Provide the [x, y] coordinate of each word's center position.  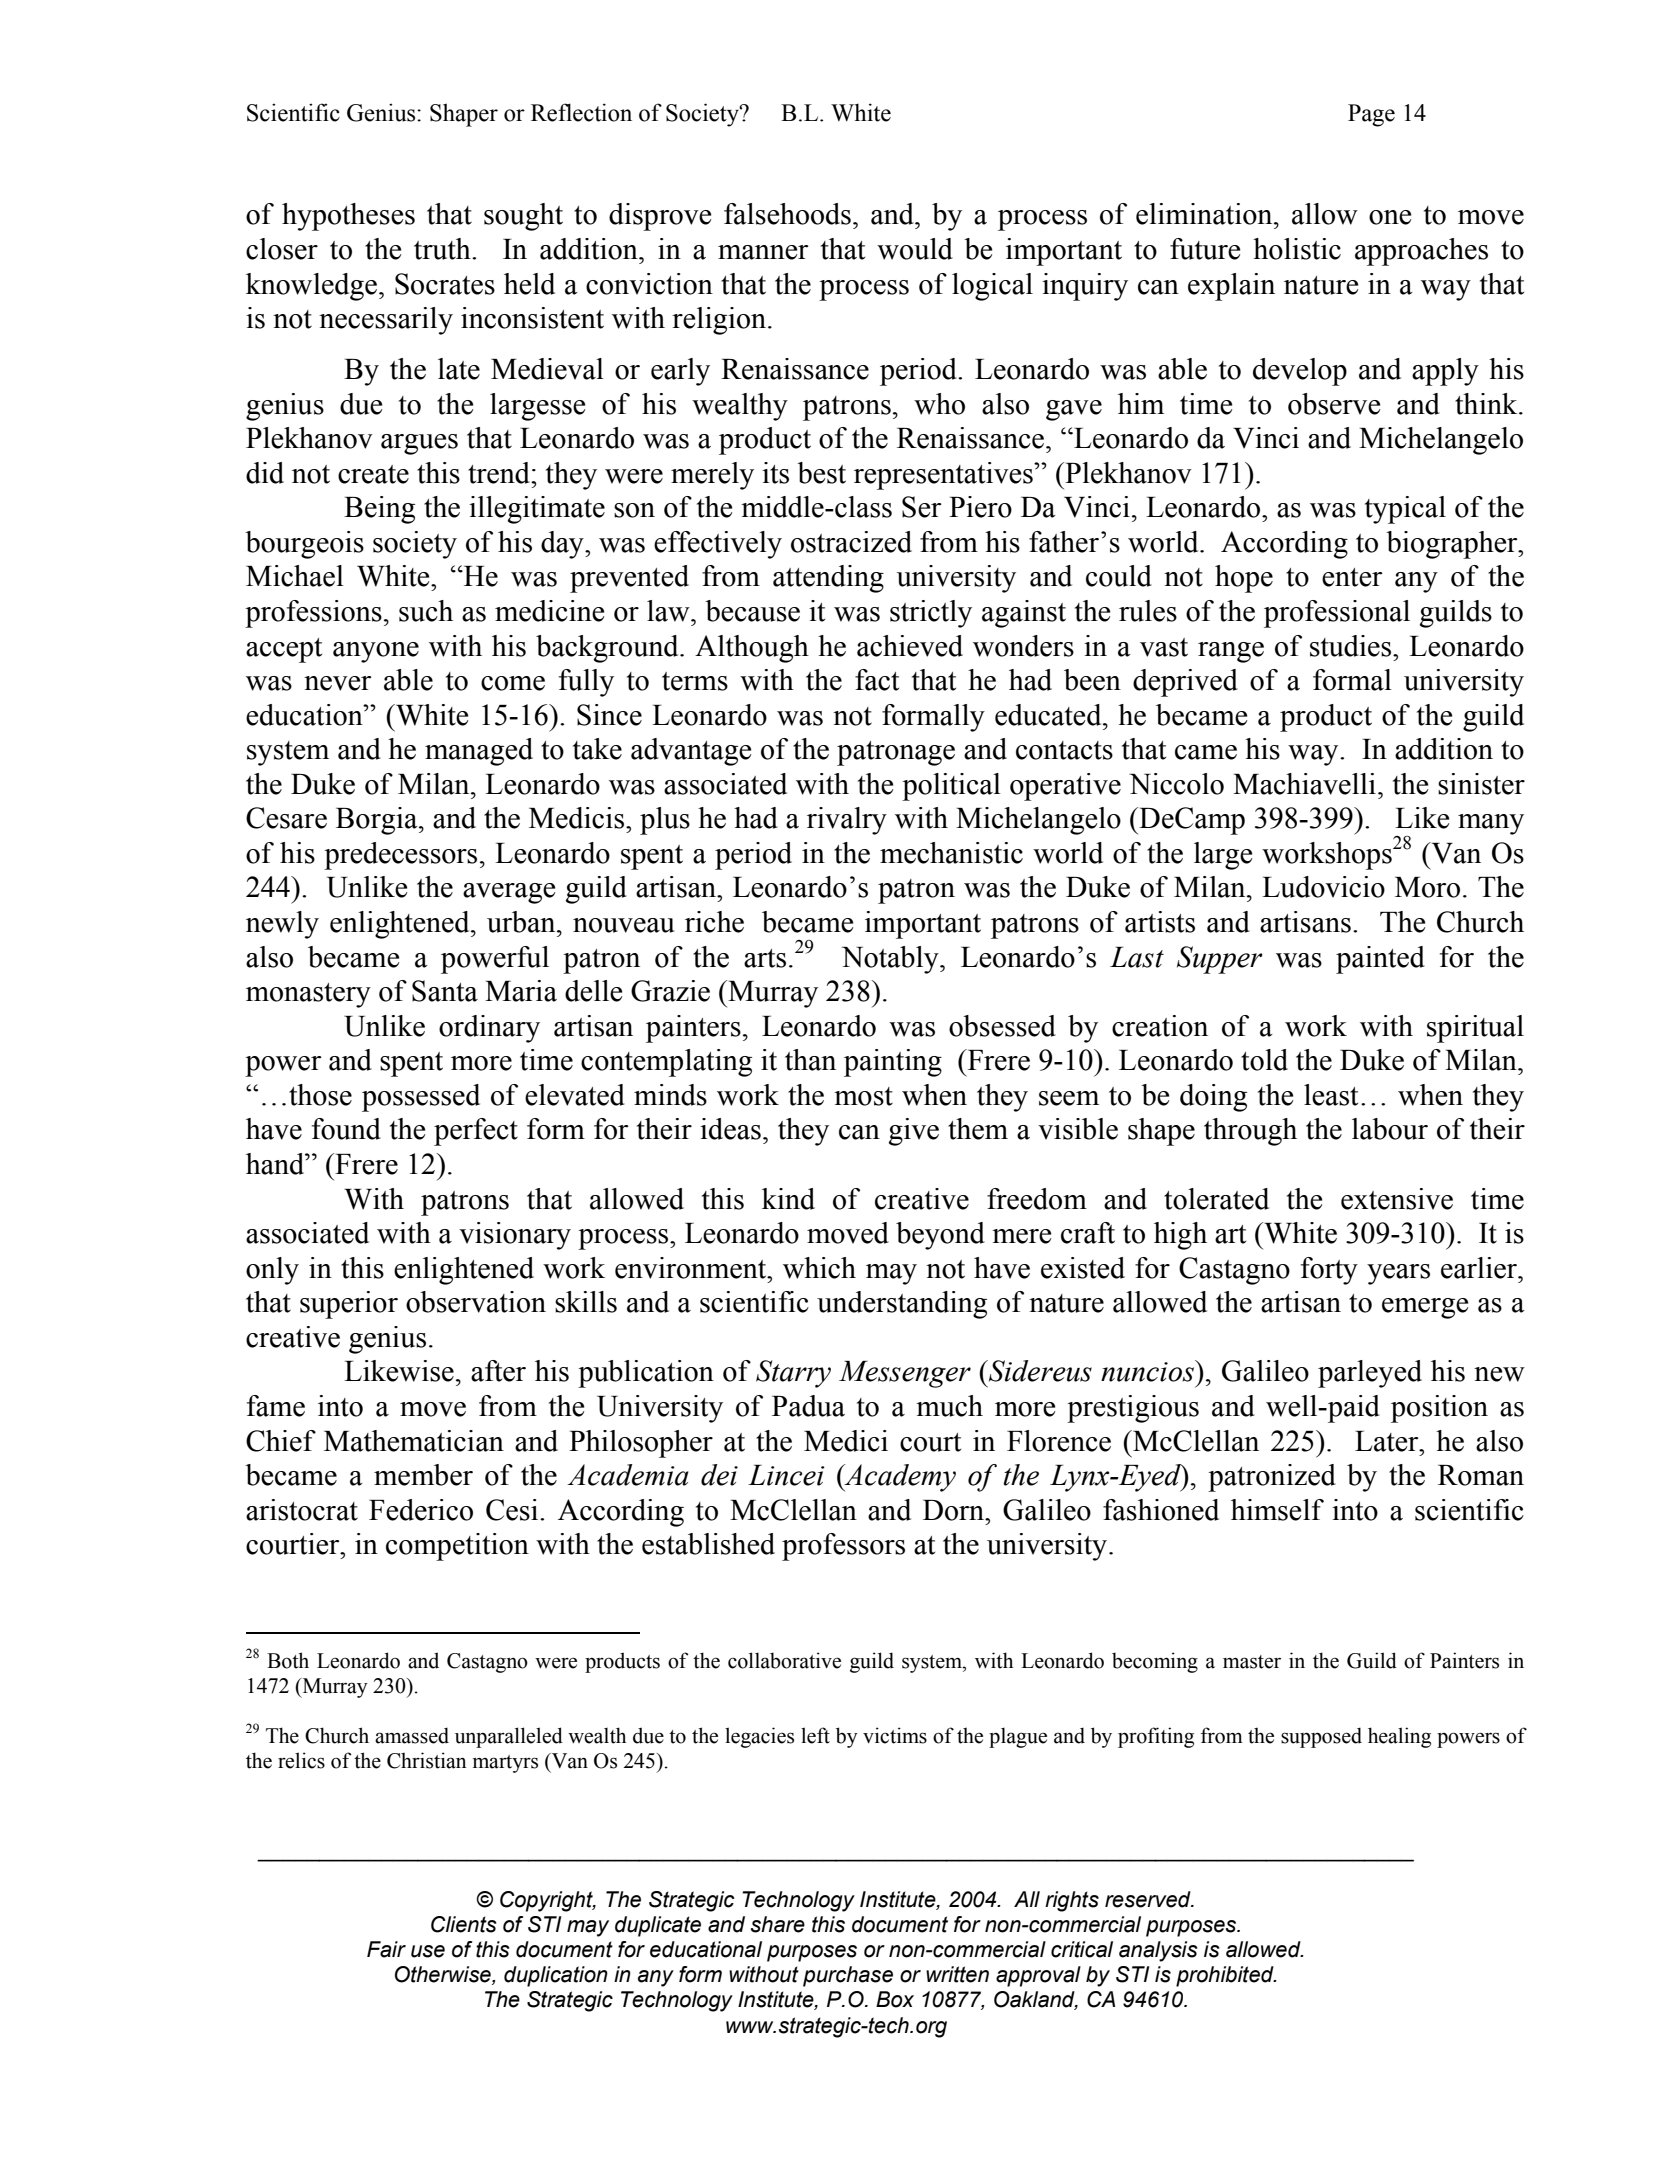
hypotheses [348, 217]
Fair [386, 1949]
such [426, 611]
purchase [848, 1976]
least [1331, 1095]
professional [1337, 614]
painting [893, 1063]
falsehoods [787, 214]
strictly [931, 614]
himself [1277, 1510]
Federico [421, 1510]
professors [843, 1547]
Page [1371, 115]
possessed [421, 1098]
